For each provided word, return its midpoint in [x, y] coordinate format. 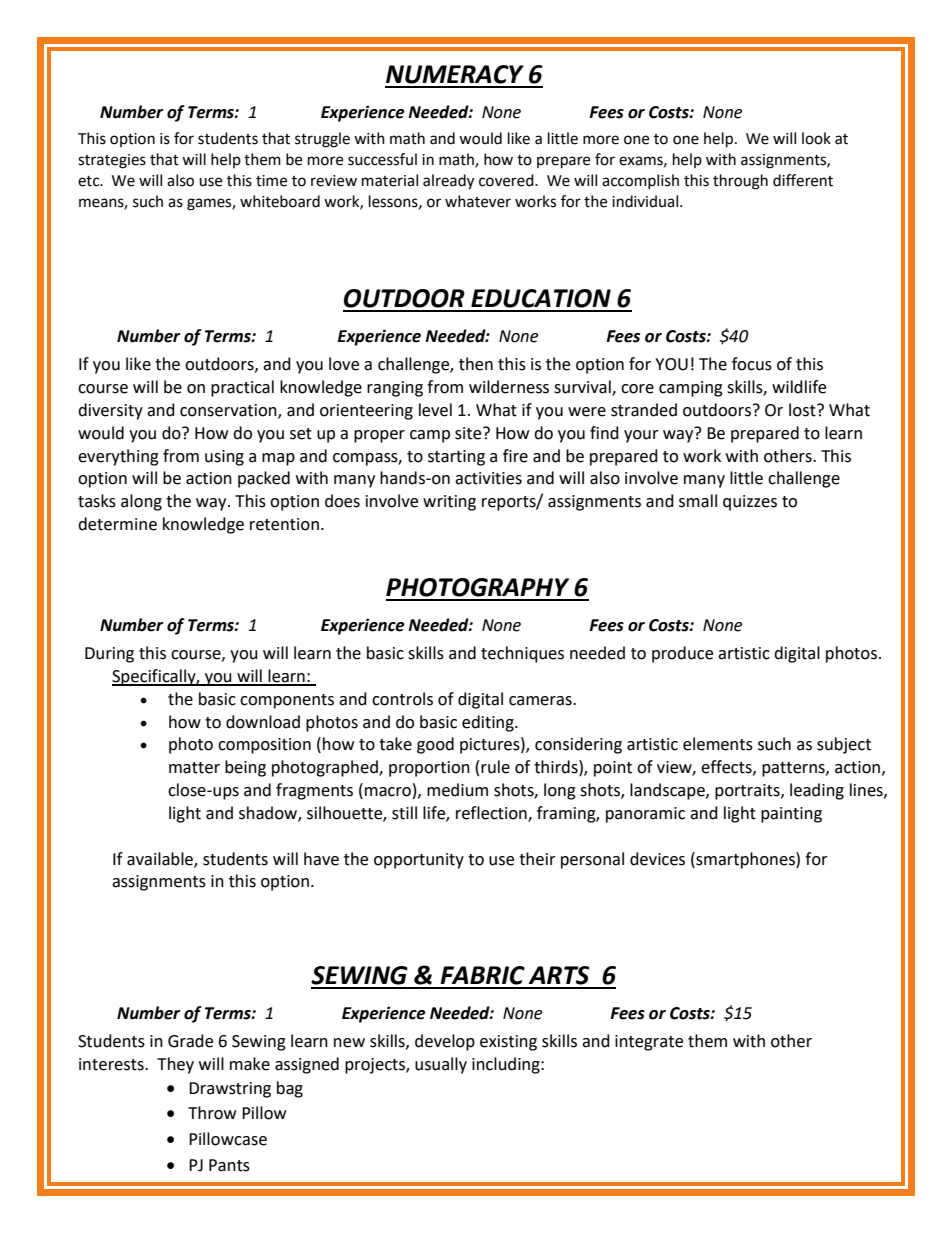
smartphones [745, 860]
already [448, 182]
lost [803, 410]
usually [441, 1065]
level [435, 410]
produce [682, 654]
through [740, 182]
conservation [229, 411]
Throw [212, 1113]
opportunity [419, 861]
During [109, 655]
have [321, 859]
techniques [522, 654]
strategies [112, 161]
